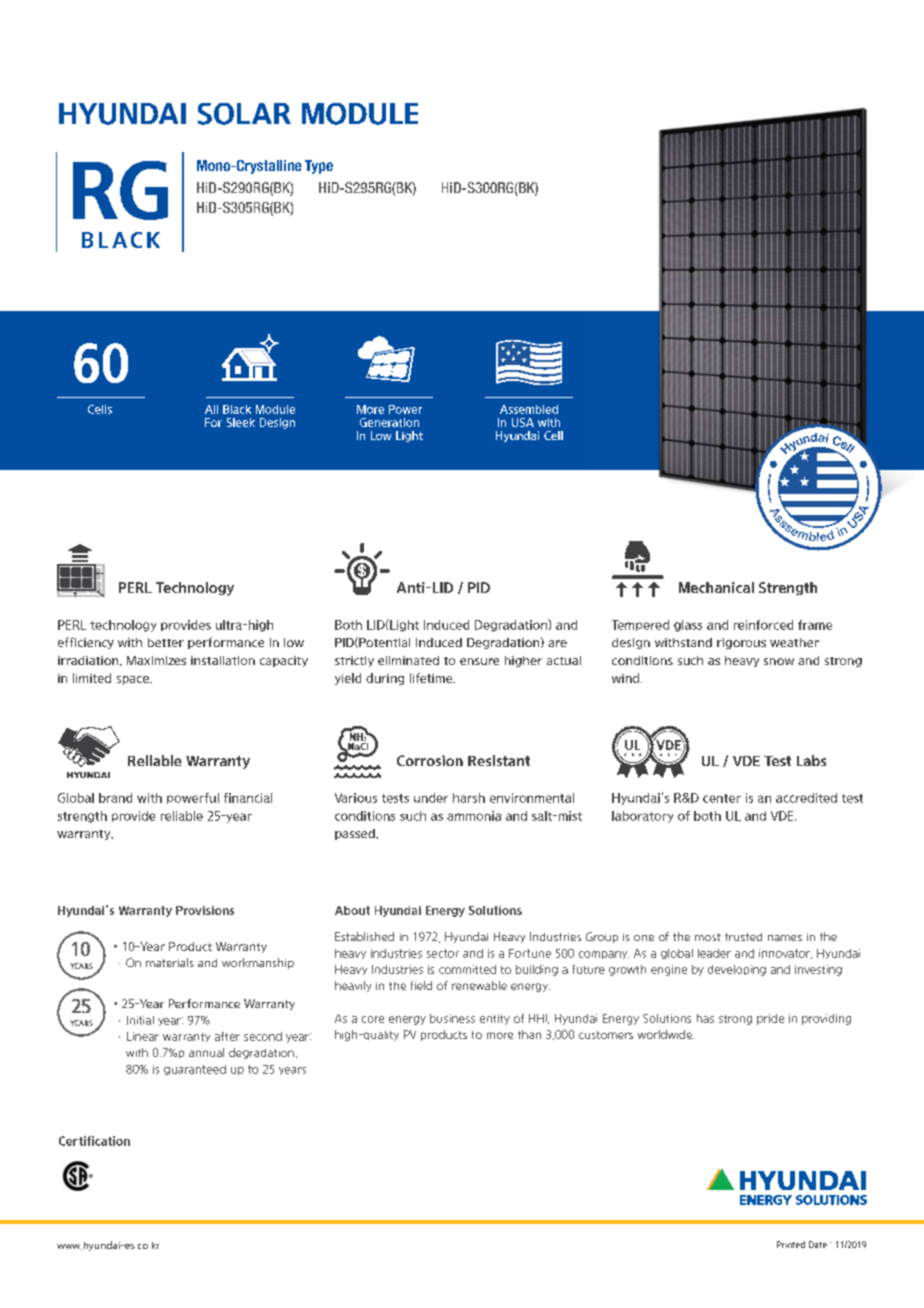 Image resolution: width=924 pixels, height=1308 pixels. Describe the element at coordinates (319, 167) in the screenshot. I see `Type` at that location.
